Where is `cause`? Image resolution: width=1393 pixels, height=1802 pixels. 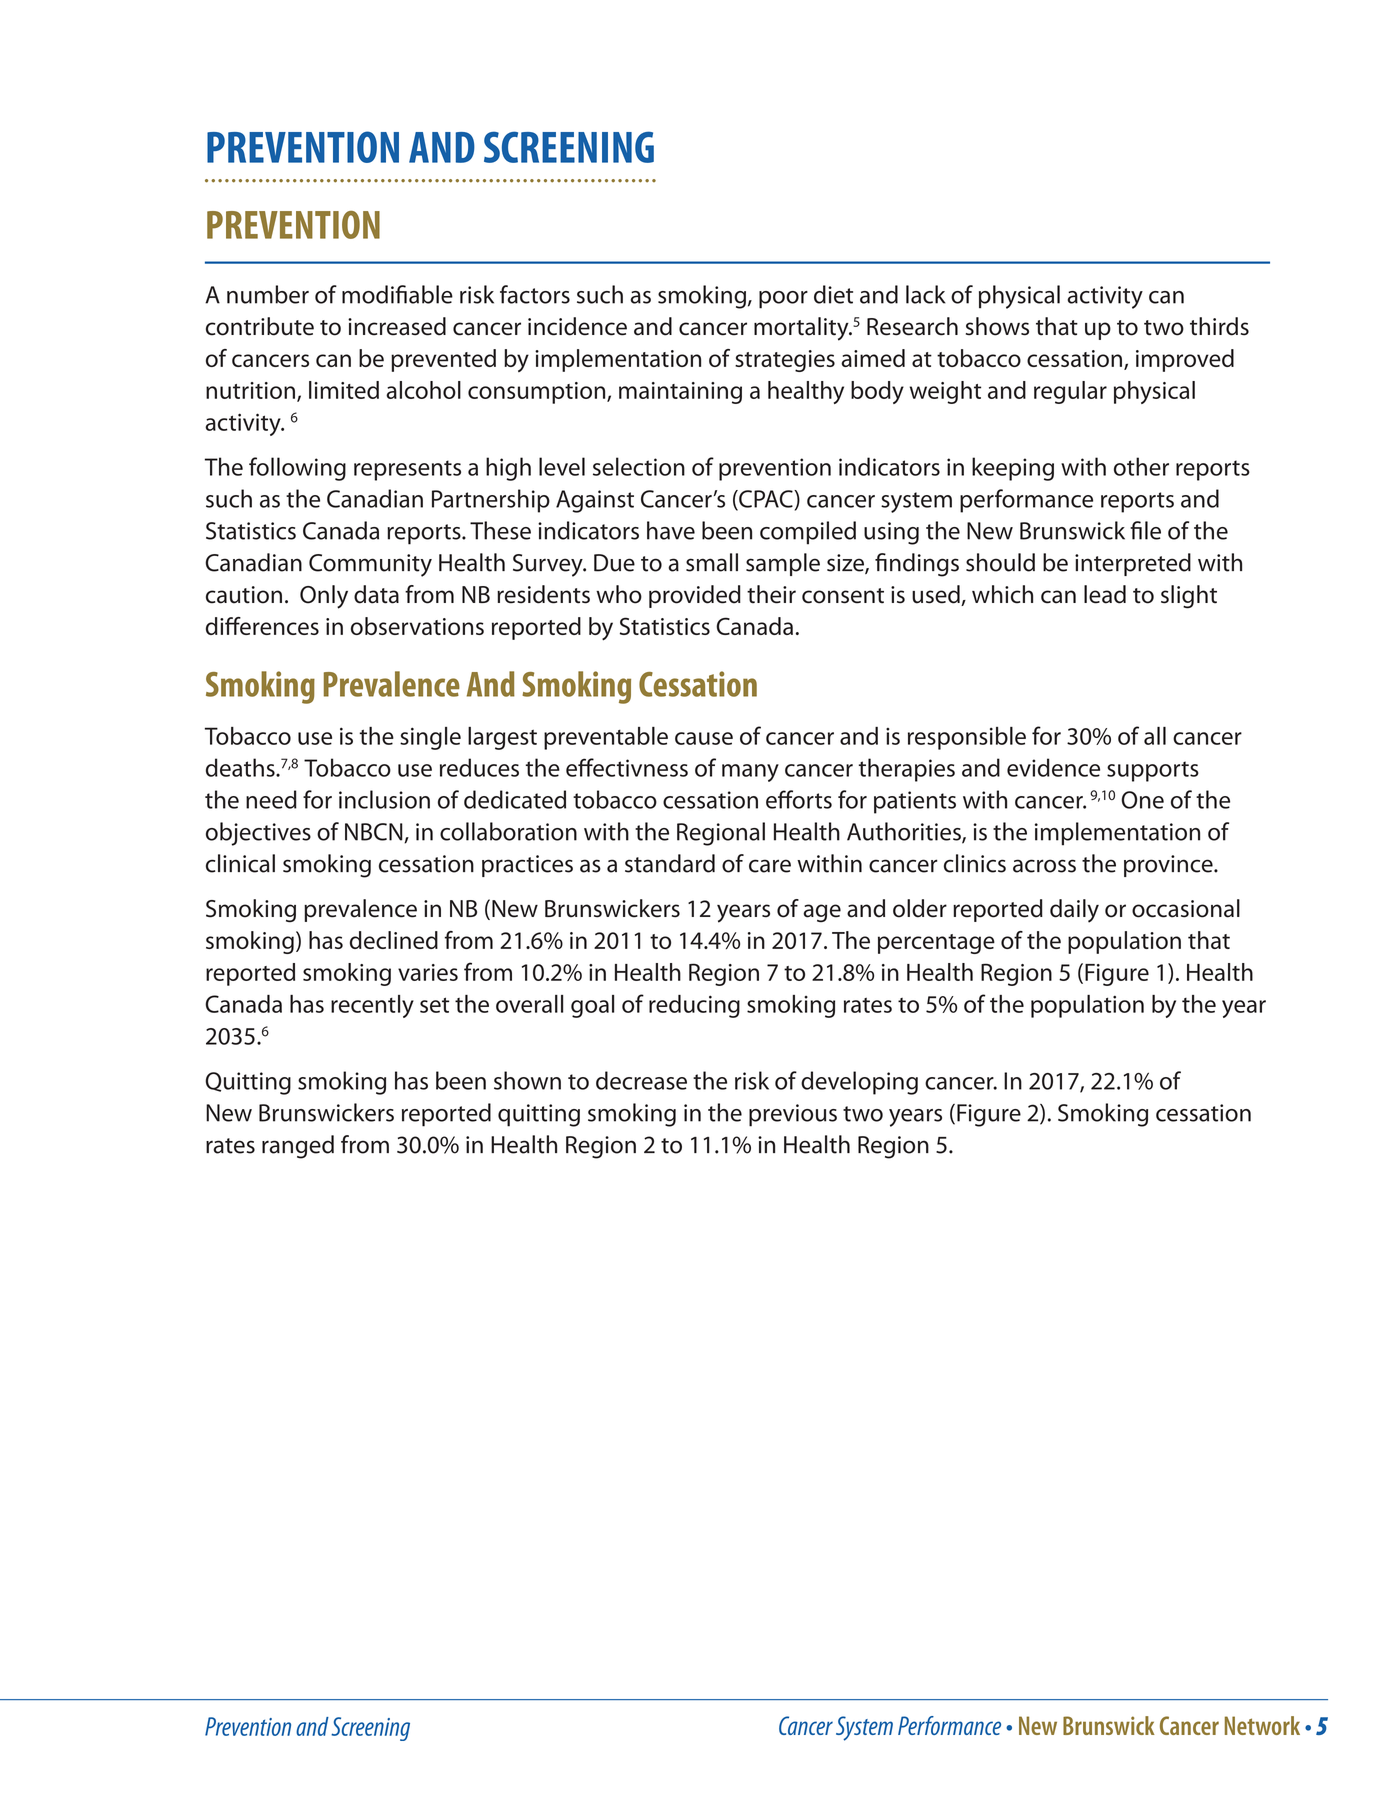
cause is located at coordinates (704, 738).
